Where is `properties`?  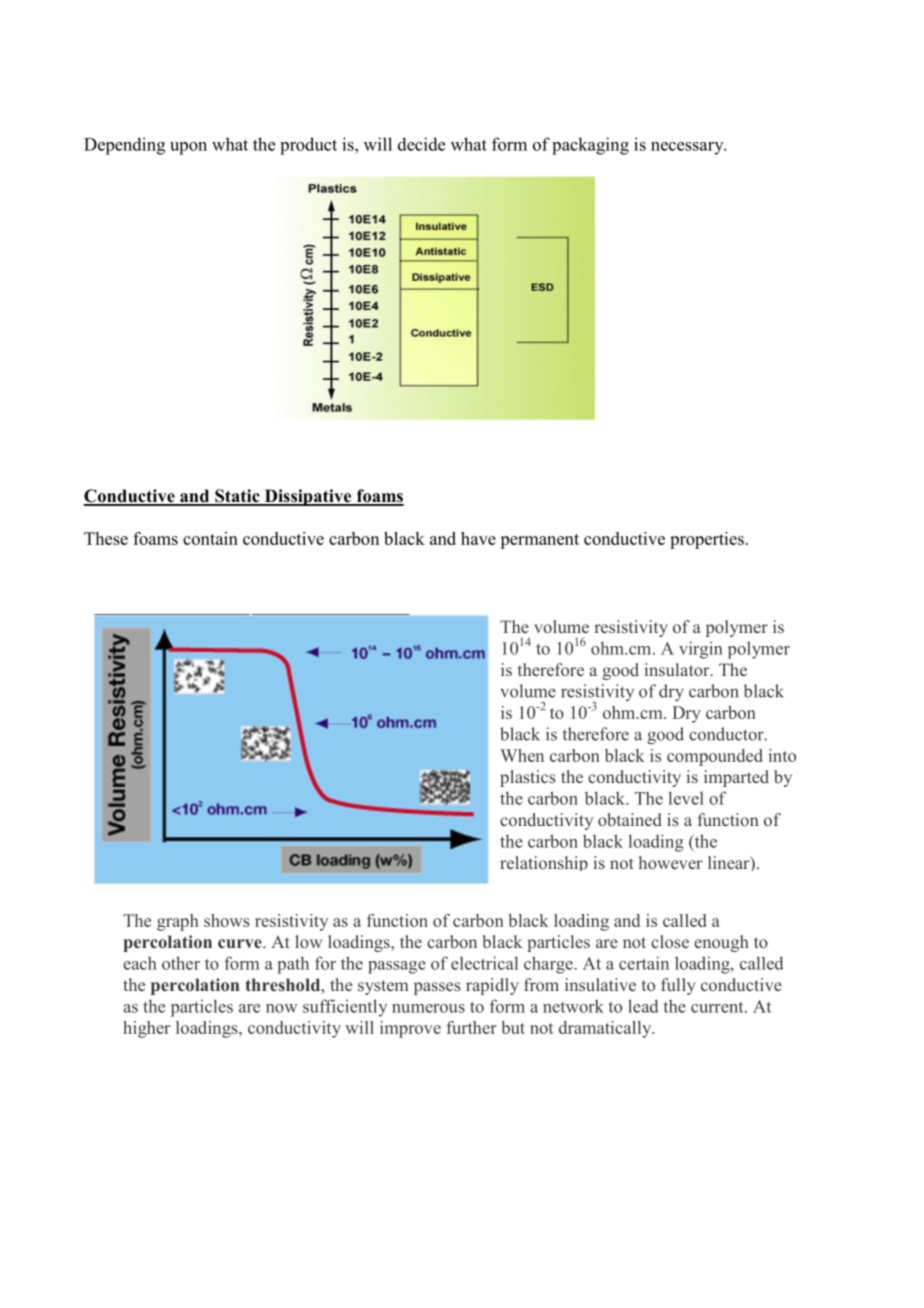
properties is located at coordinates (707, 540).
